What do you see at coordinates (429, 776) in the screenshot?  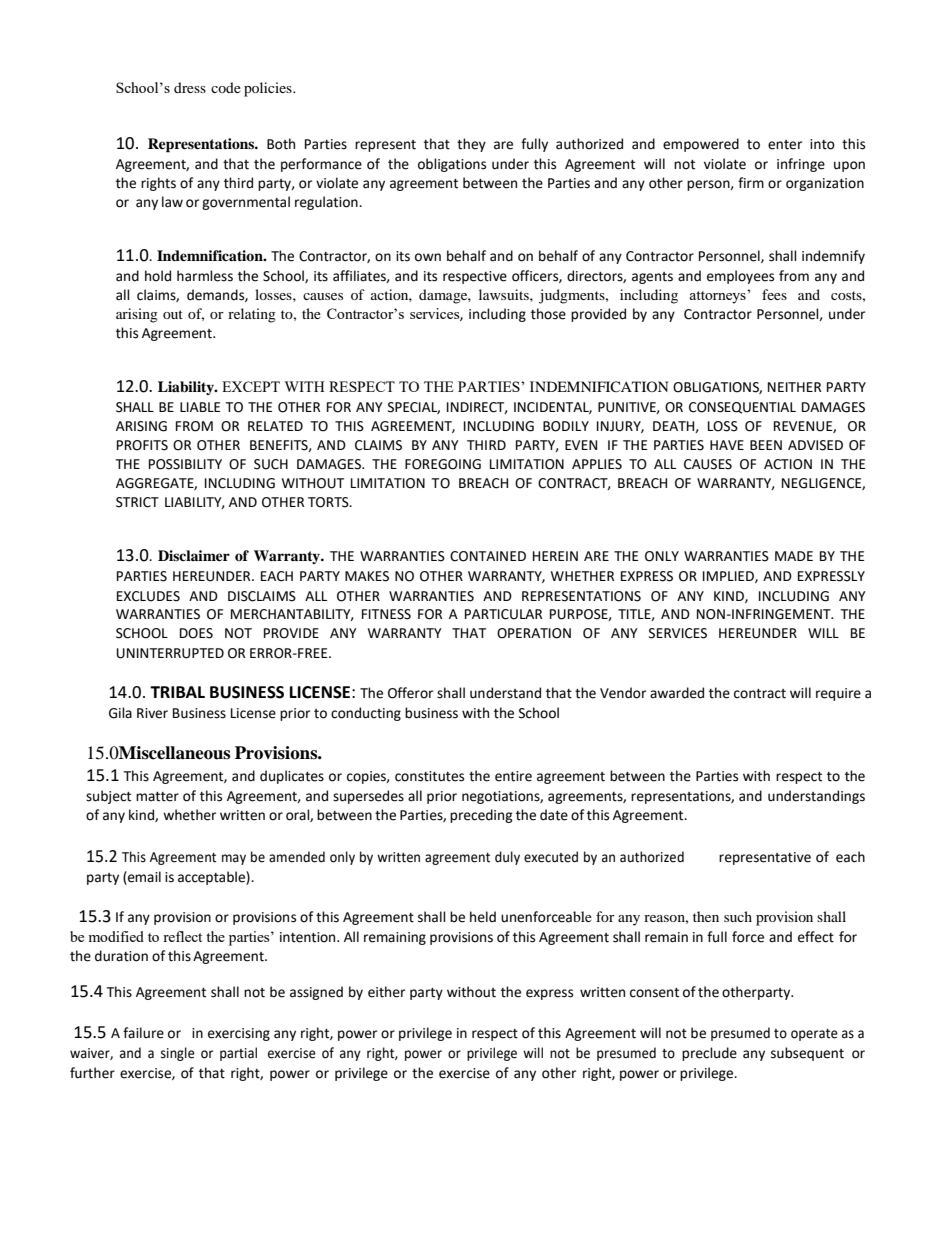 I see `constitutes` at bounding box center [429, 776].
